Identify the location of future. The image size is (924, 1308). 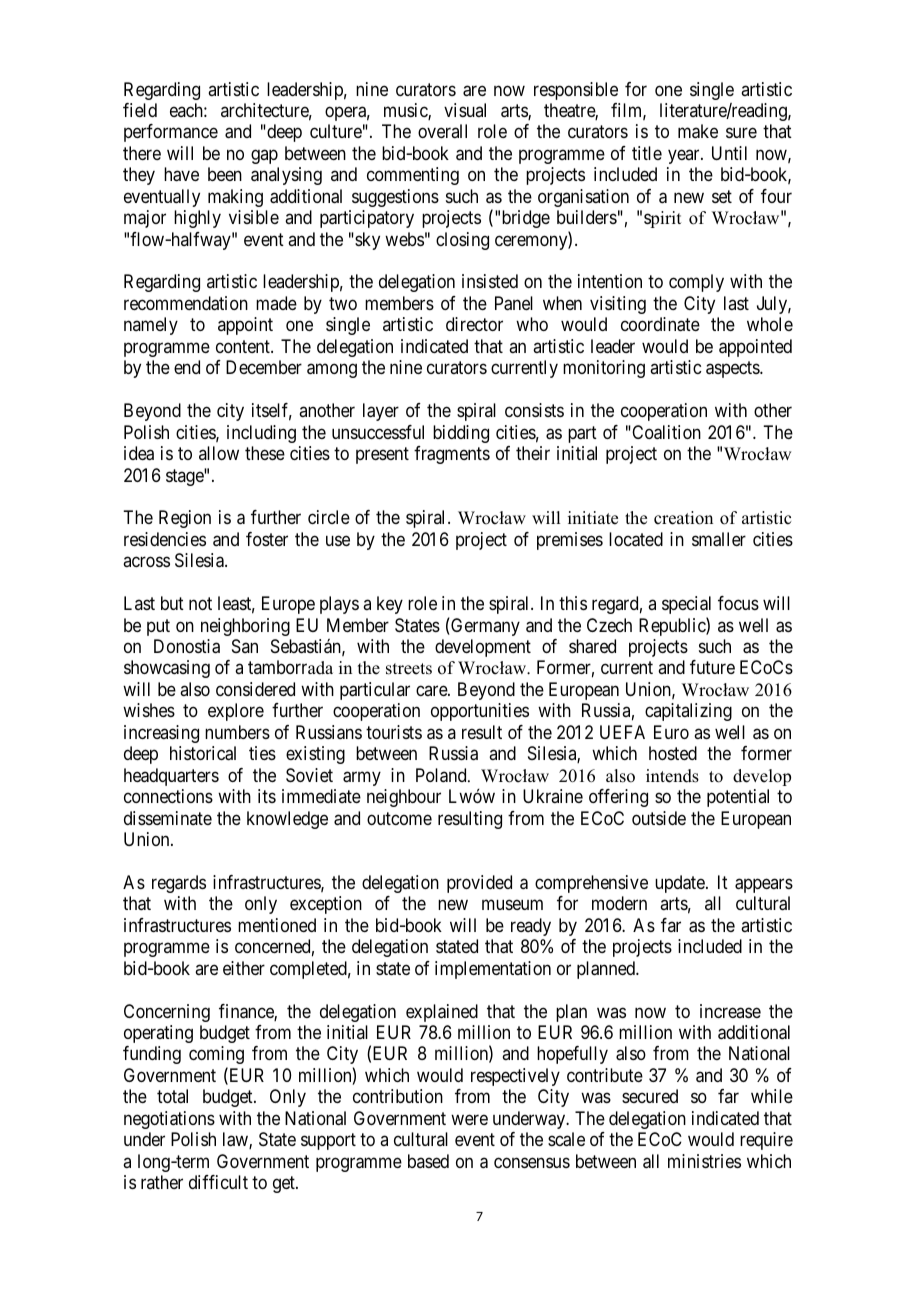
(712, 667).
